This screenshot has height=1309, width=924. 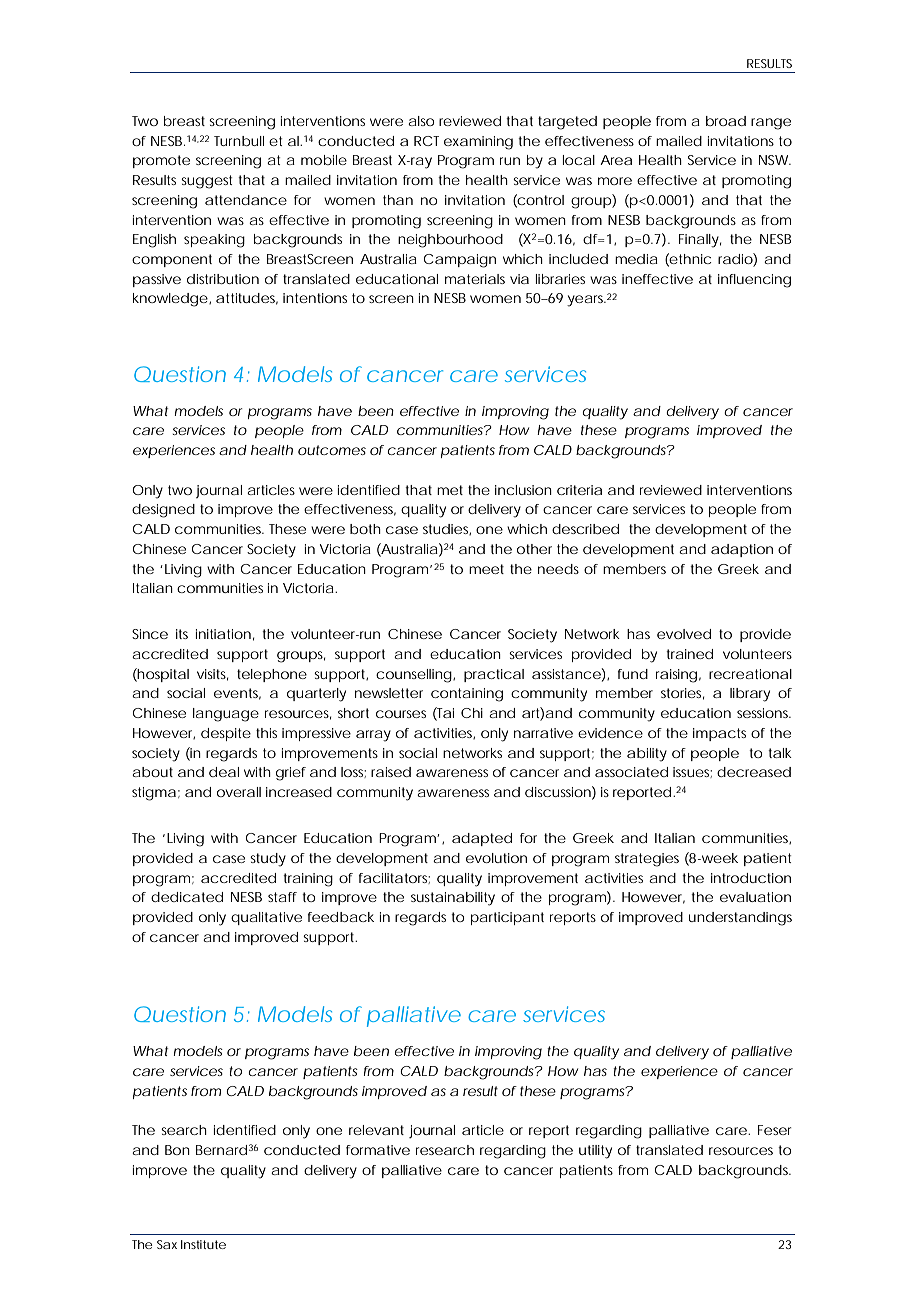 What do you see at coordinates (699, 241) in the screenshot?
I see `Finally` at bounding box center [699, 241].
